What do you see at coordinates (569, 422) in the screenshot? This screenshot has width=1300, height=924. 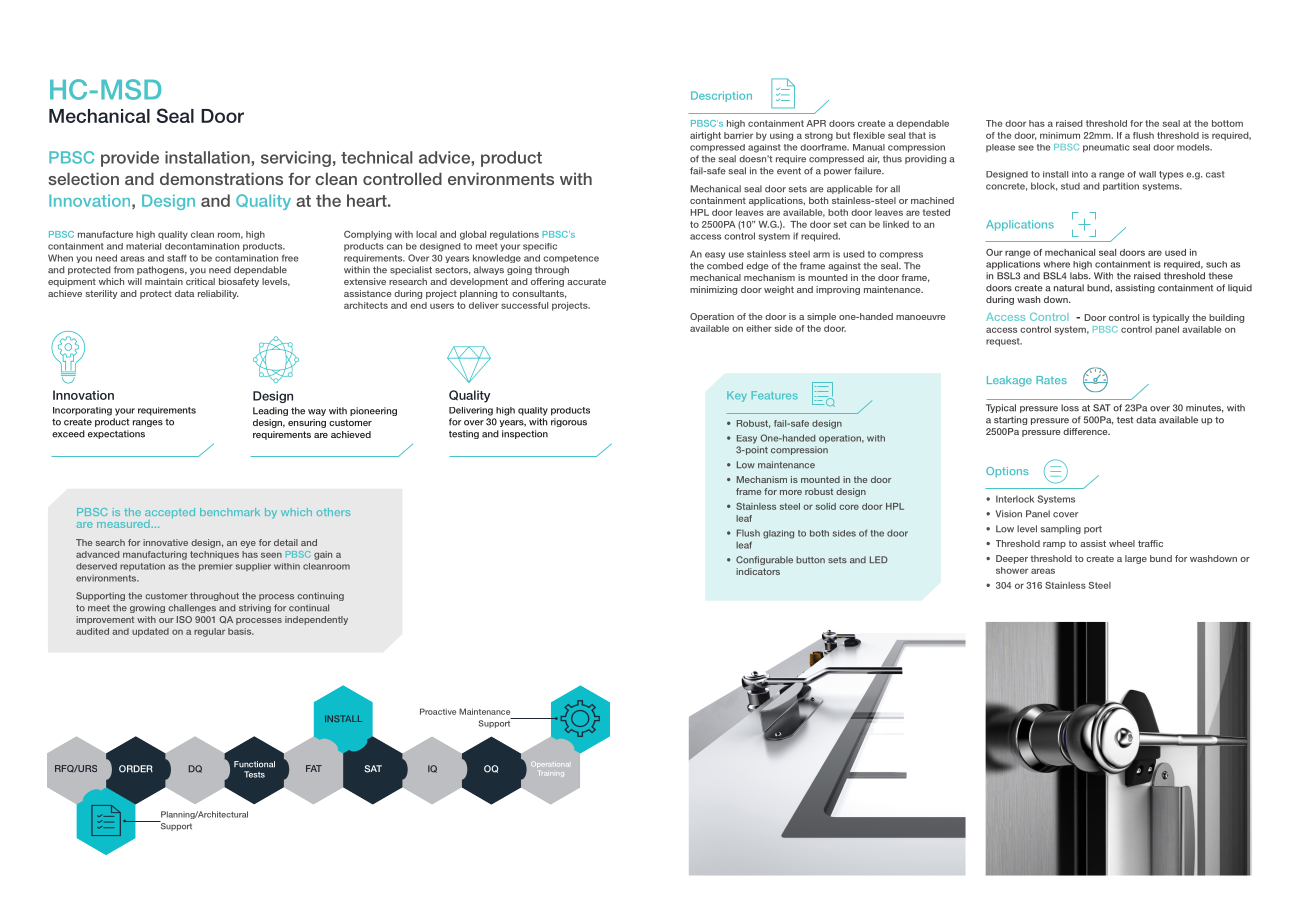 I see `rigorous` at bounding box center [569, 422].
